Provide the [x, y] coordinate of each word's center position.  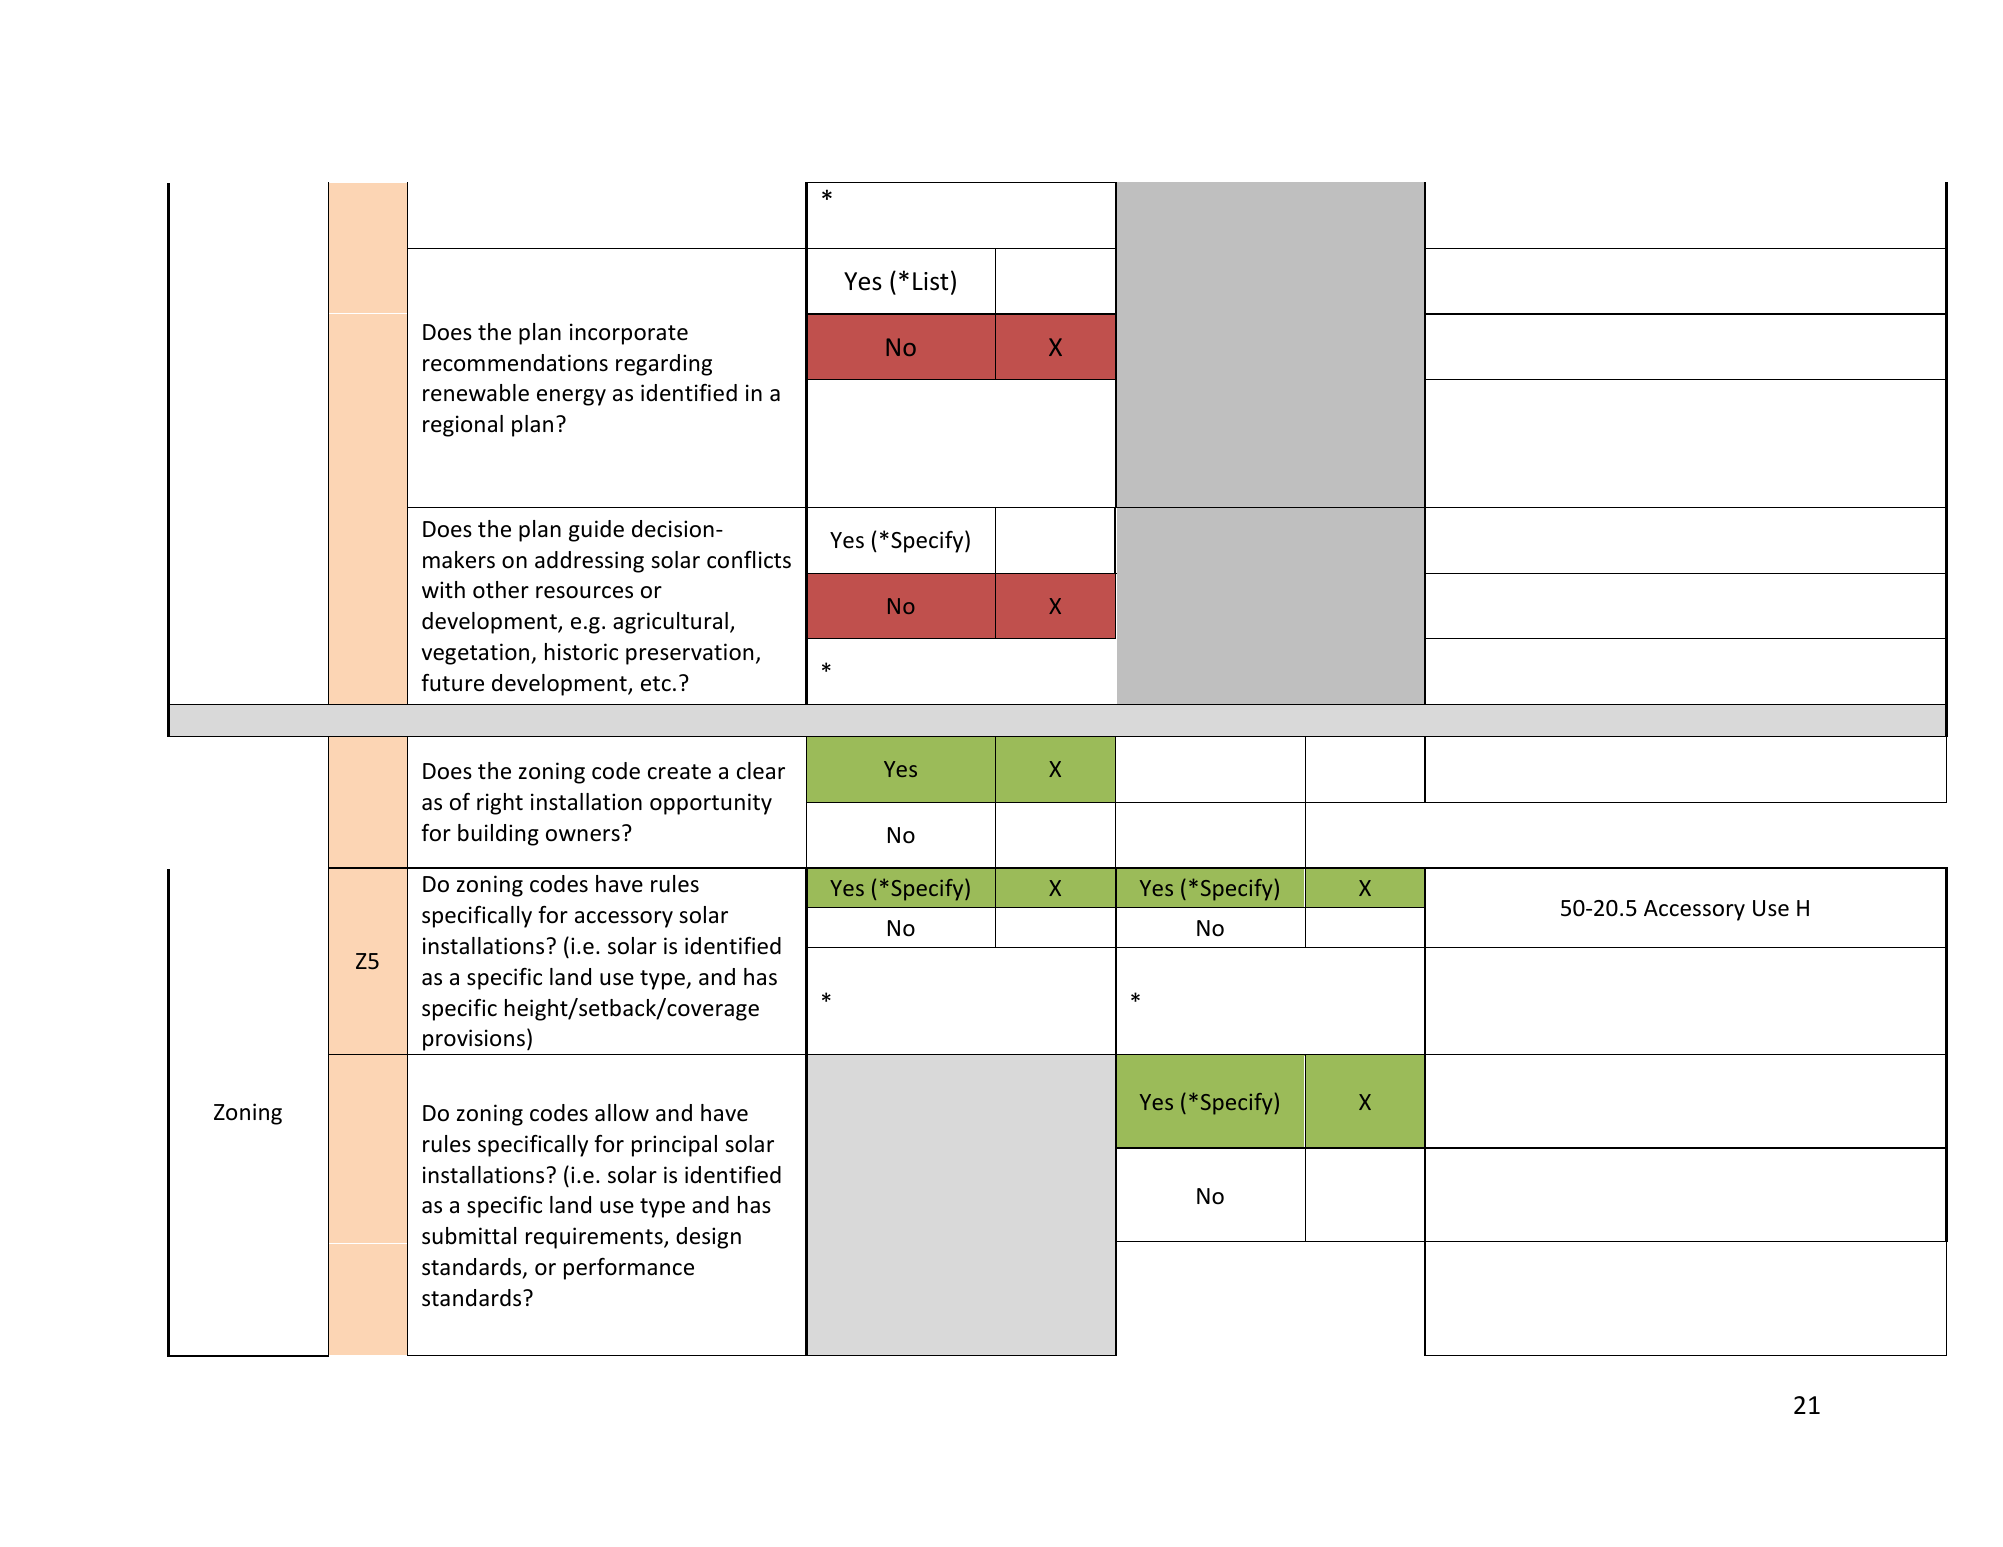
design [708, 1238]
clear [761, 771]
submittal [469, 1236]
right [500, 804]
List [930, 281]
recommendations [515, 363]
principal [674, 1146]
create [679, 772]
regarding [664, 365]
